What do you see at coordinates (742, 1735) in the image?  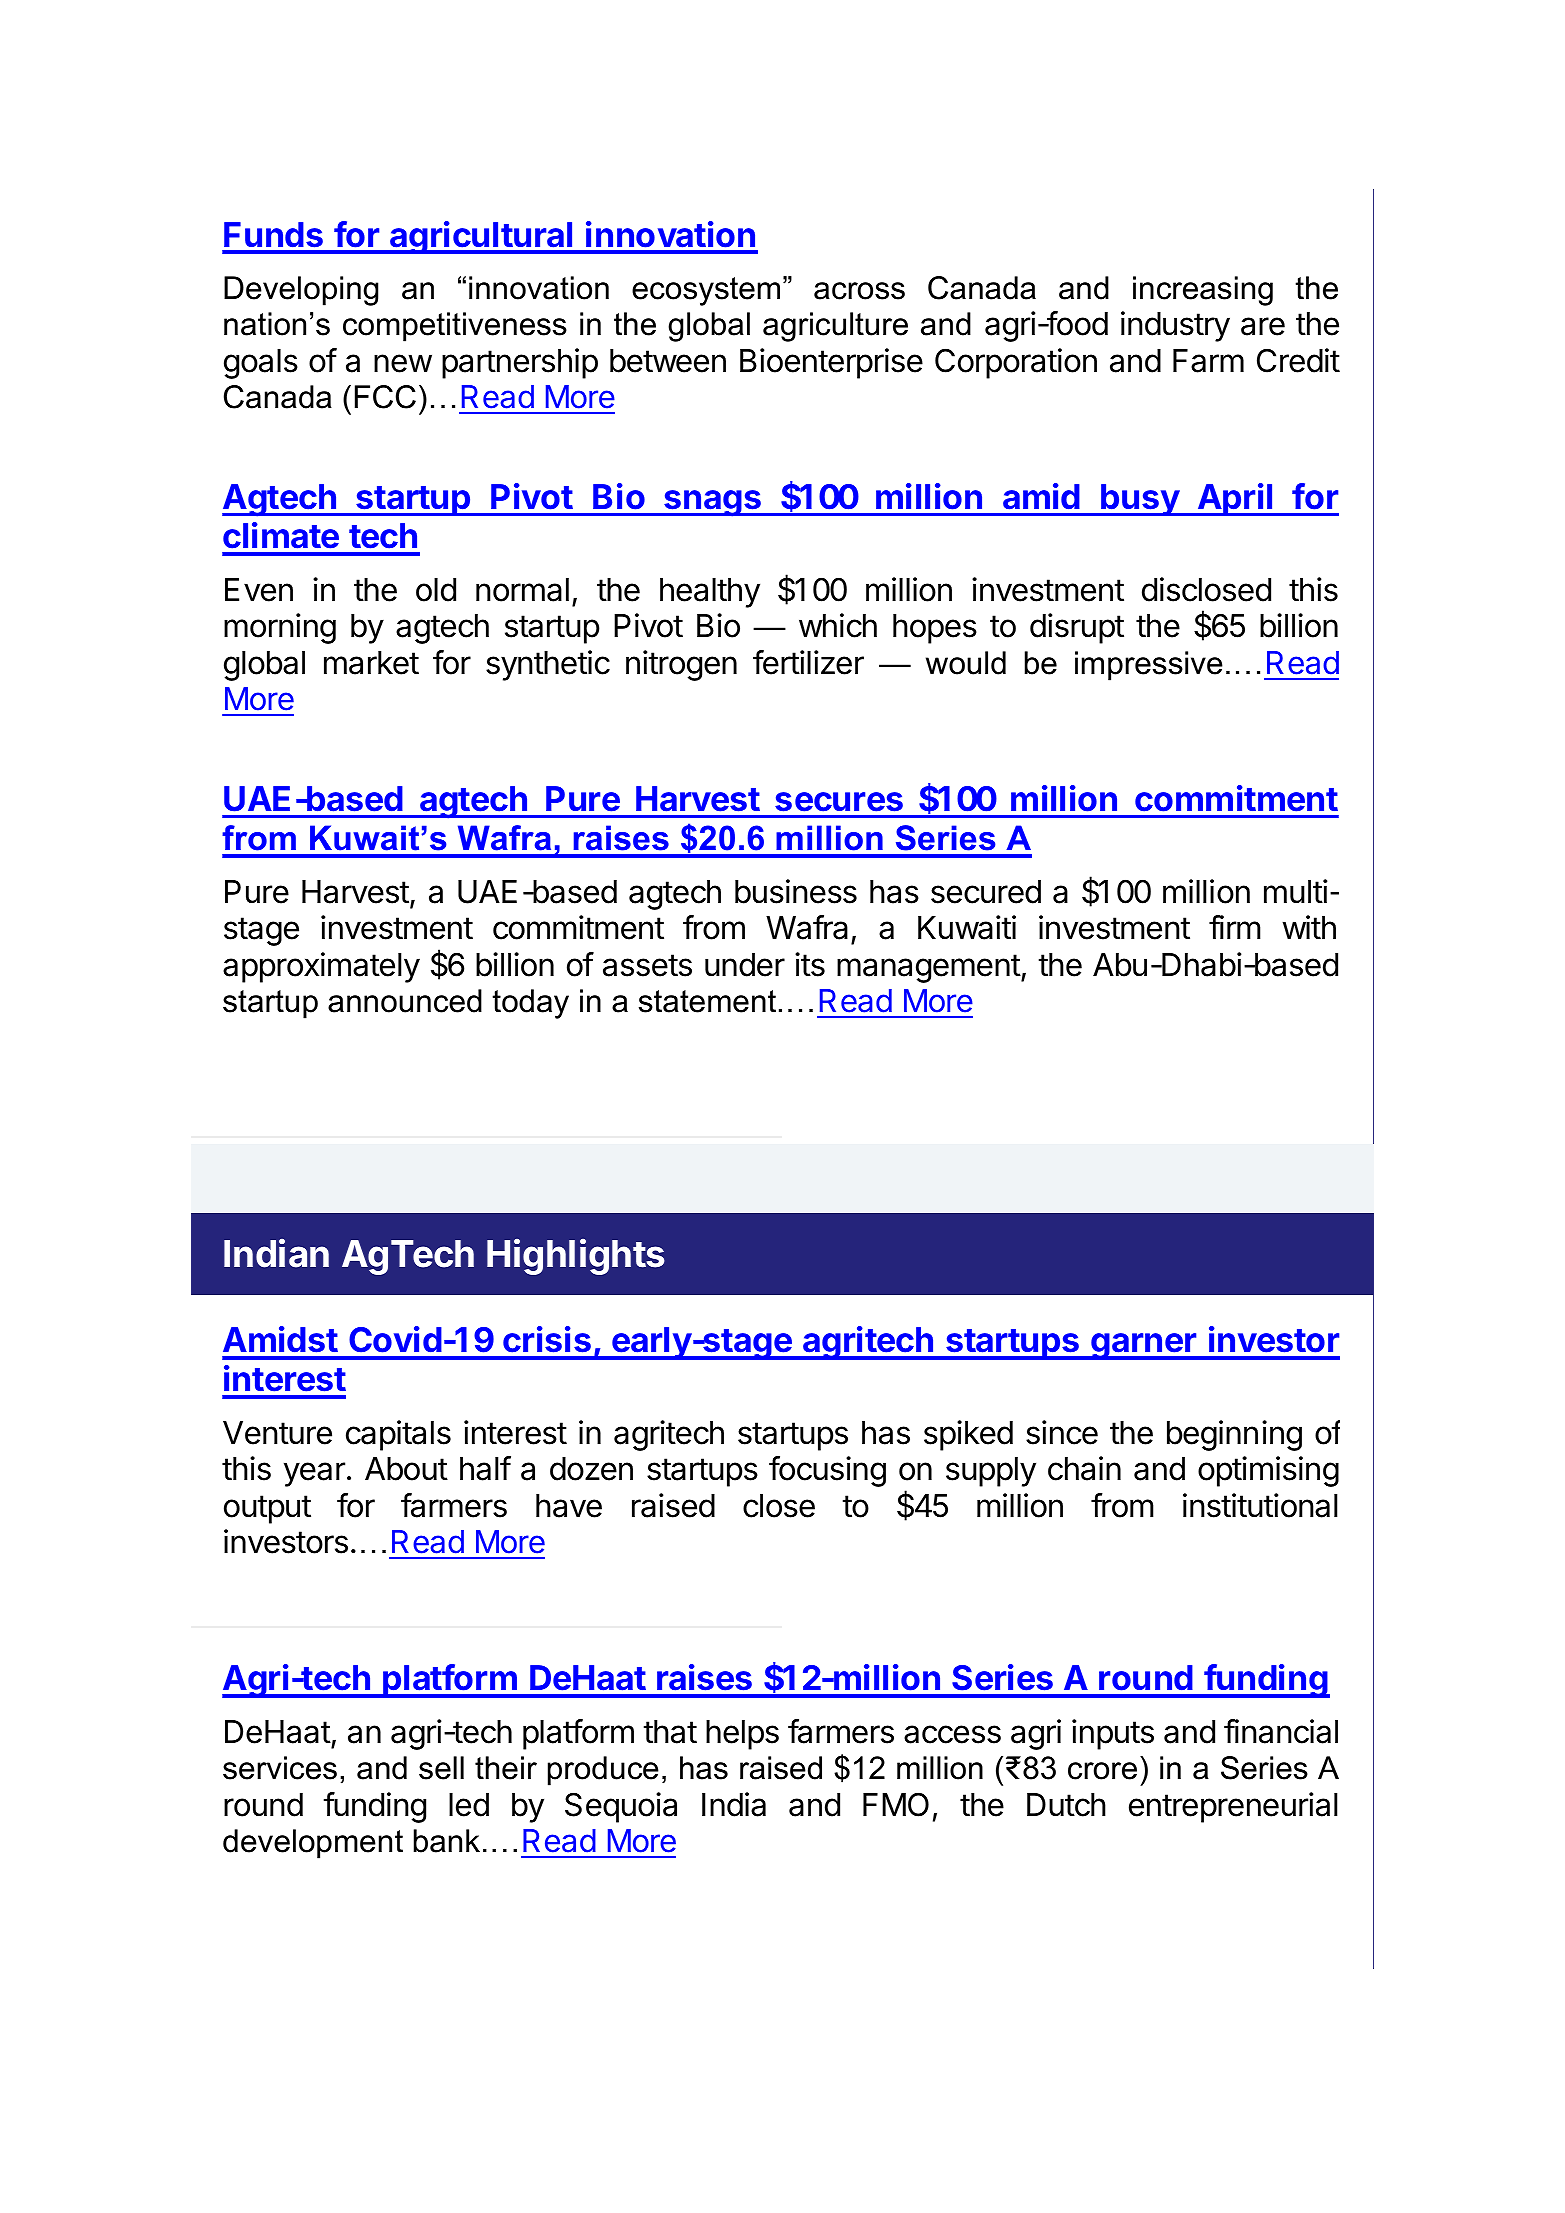 I see `helps` at bounding box center [742, 1735].
